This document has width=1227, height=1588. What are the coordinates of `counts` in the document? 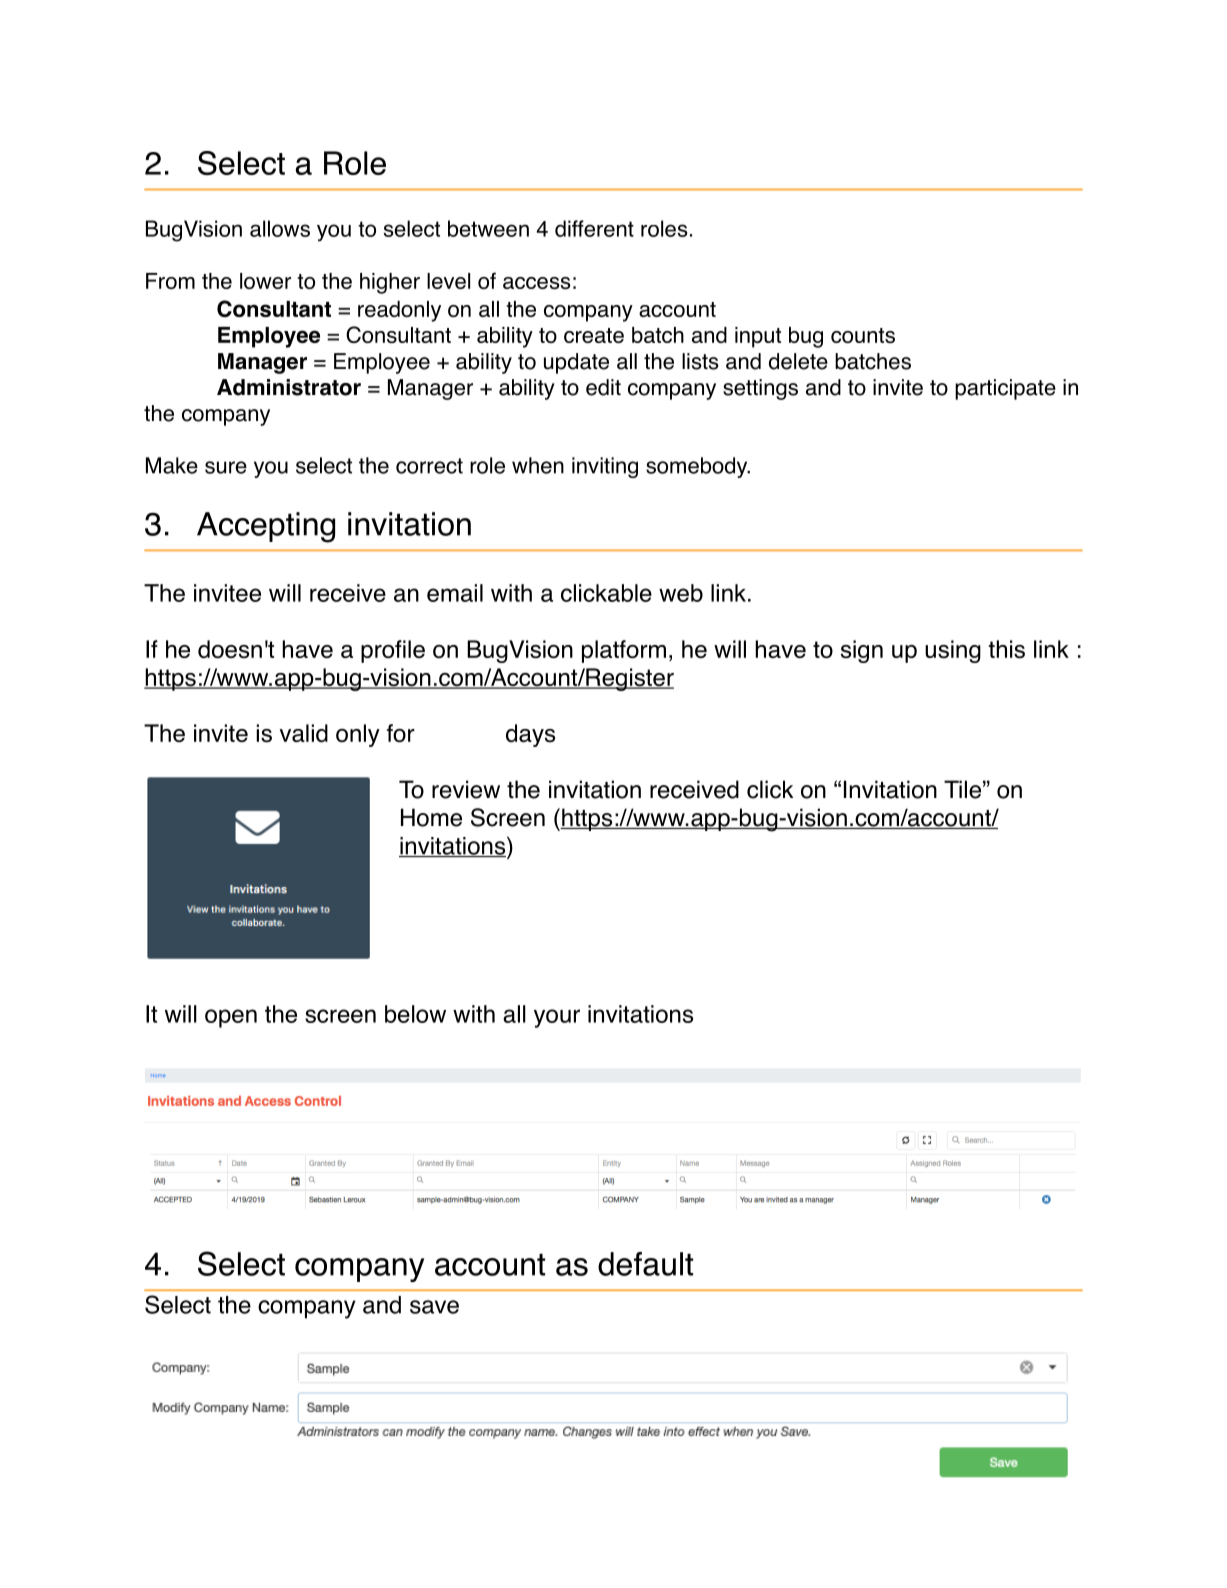 It's located at (863, 335).
